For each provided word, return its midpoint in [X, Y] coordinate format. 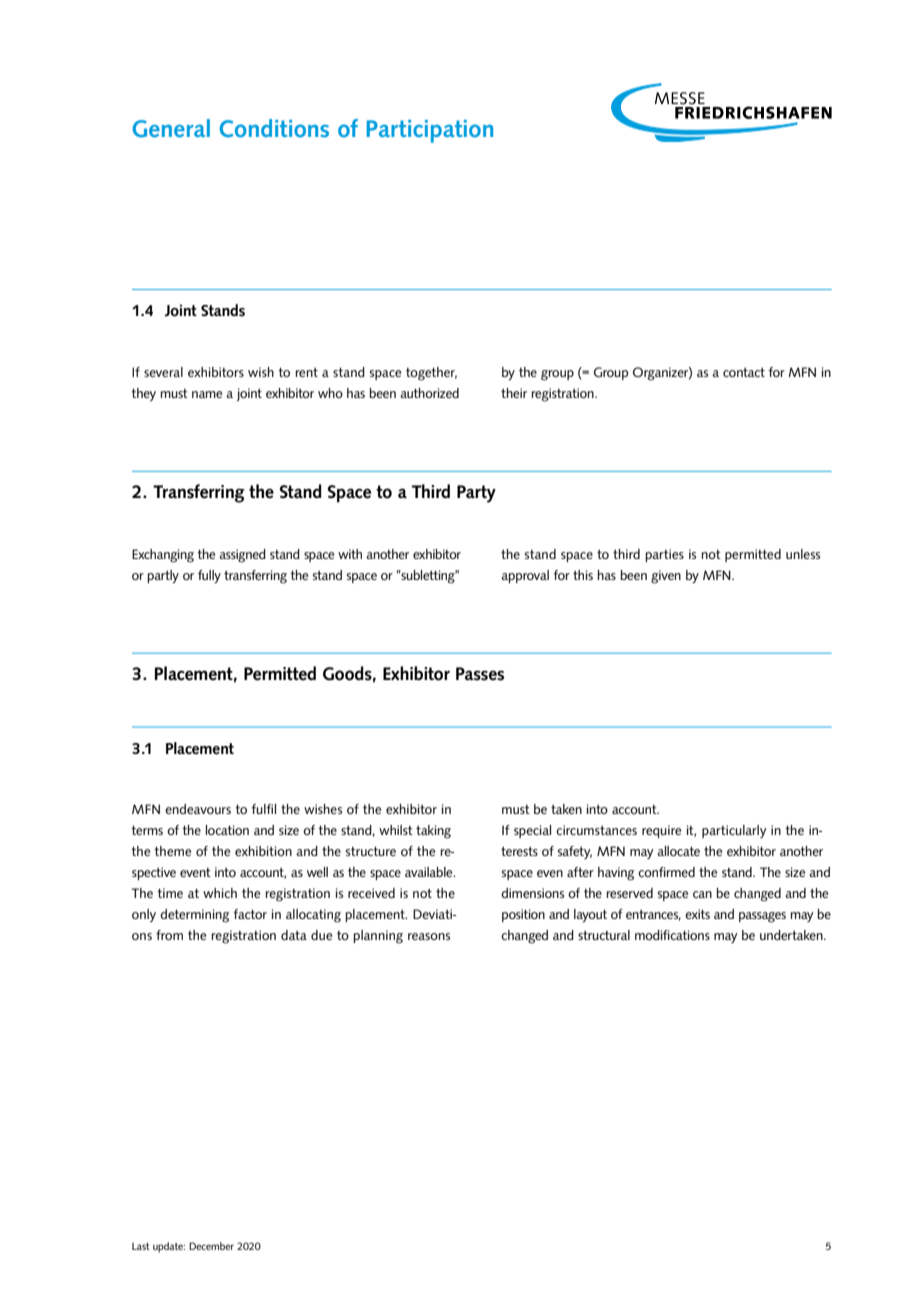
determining [195, 916]
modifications [672, 935]
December [211, 1246]
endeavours [198, 809]
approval [525, 576]
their [514, 393]
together [431, 374]
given [666, 577]
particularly [734, 831]
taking [433, 832]
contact [744, 372]
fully [209, 577]
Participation [429, 131]
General [171, 128]
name [207, 394]
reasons [429, 936]
